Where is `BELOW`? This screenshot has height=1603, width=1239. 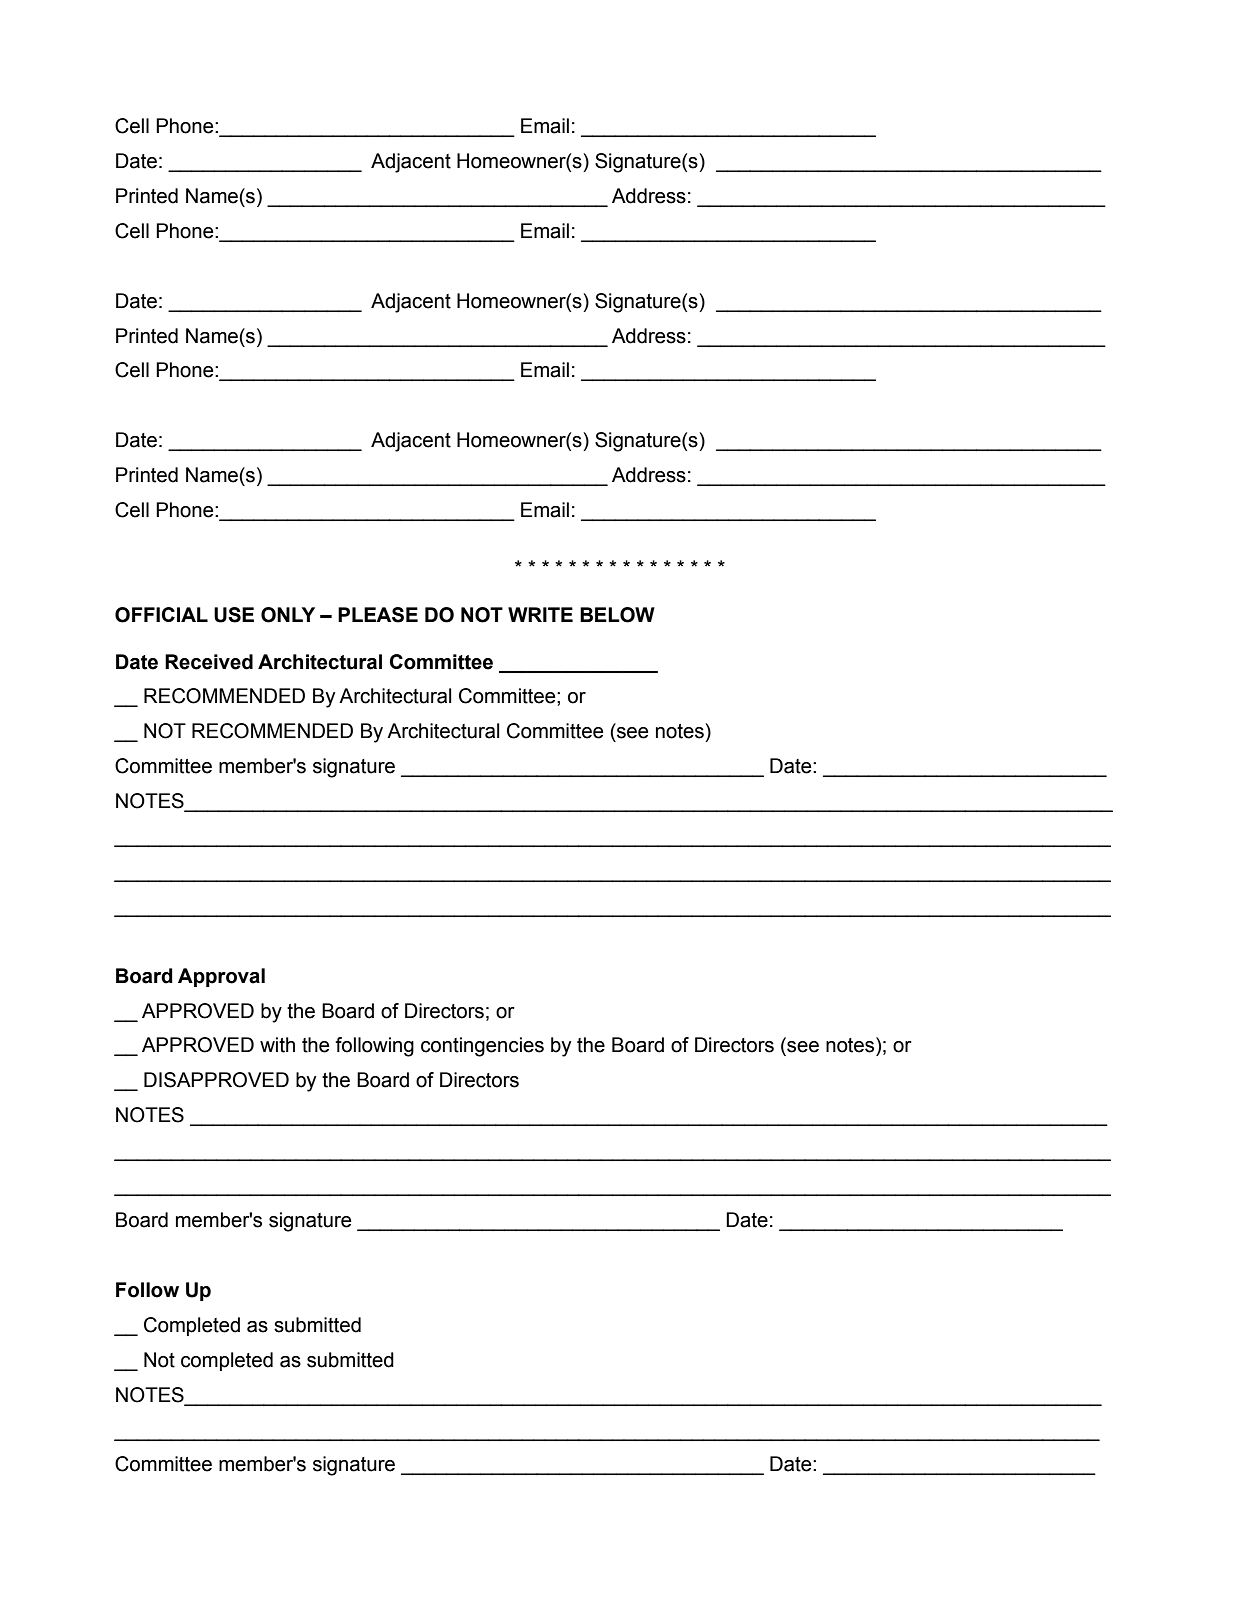
BELOW is located at coordinates (617, 615).
